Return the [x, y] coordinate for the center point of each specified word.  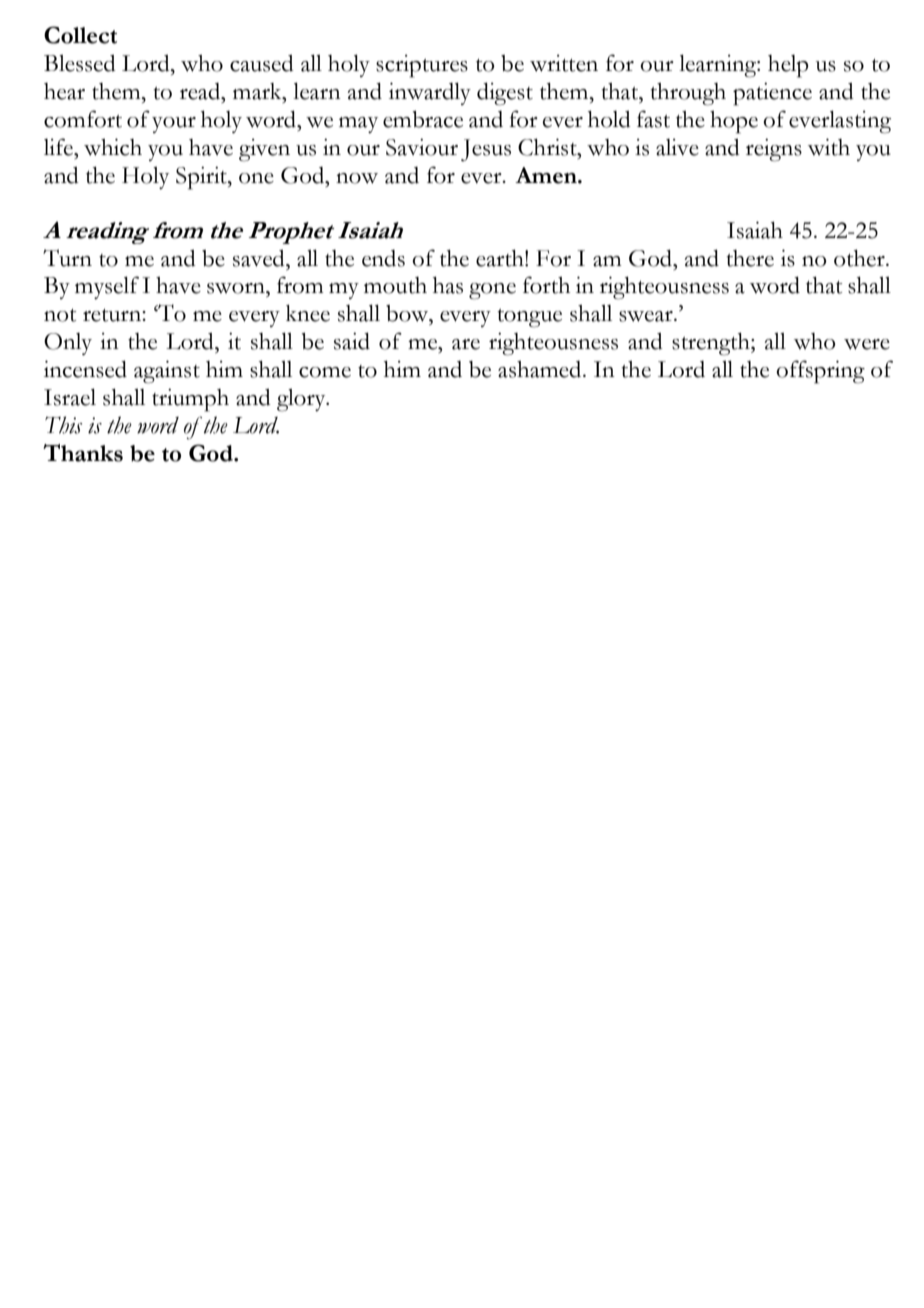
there [750, 258]
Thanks [83, 453]
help [788, 66]
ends [383, 258]
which [113, 147]
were [867, 344]
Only [68, 344]
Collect [80, 35]
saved [260, 258]
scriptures [422, 66]
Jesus [486, 150]
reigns [774, 150]
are [466, 344]
